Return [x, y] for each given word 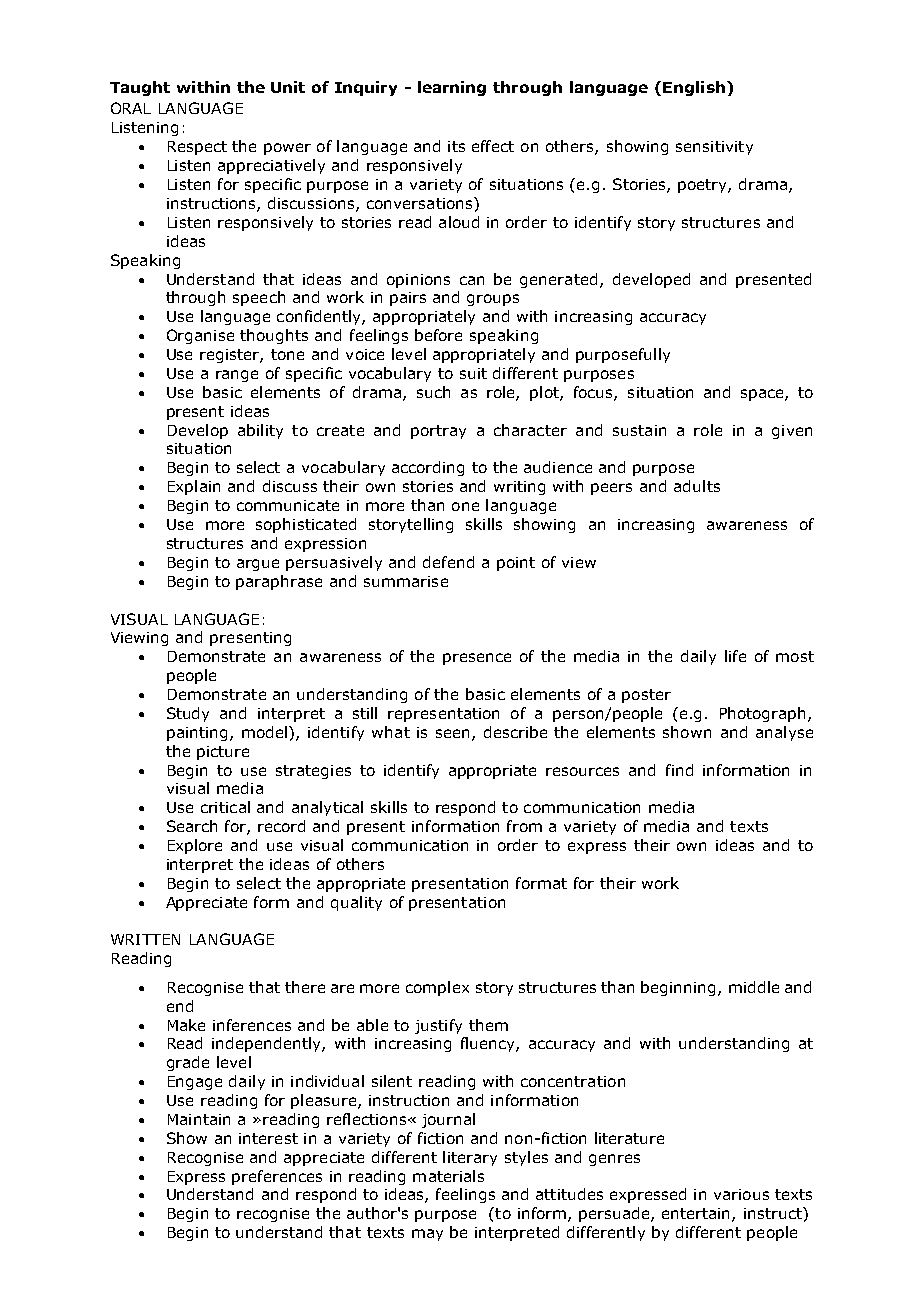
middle [754, 987]
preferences [277, 1177]
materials [448, 1176]
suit [473, 373]
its [456, 146]
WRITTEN [145, 939]
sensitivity [714, 148]
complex [437, 988]
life [735, 656]
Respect [197, 148]
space [763, 395]
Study [188, 714]
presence [477, 659]
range [237, 376]
